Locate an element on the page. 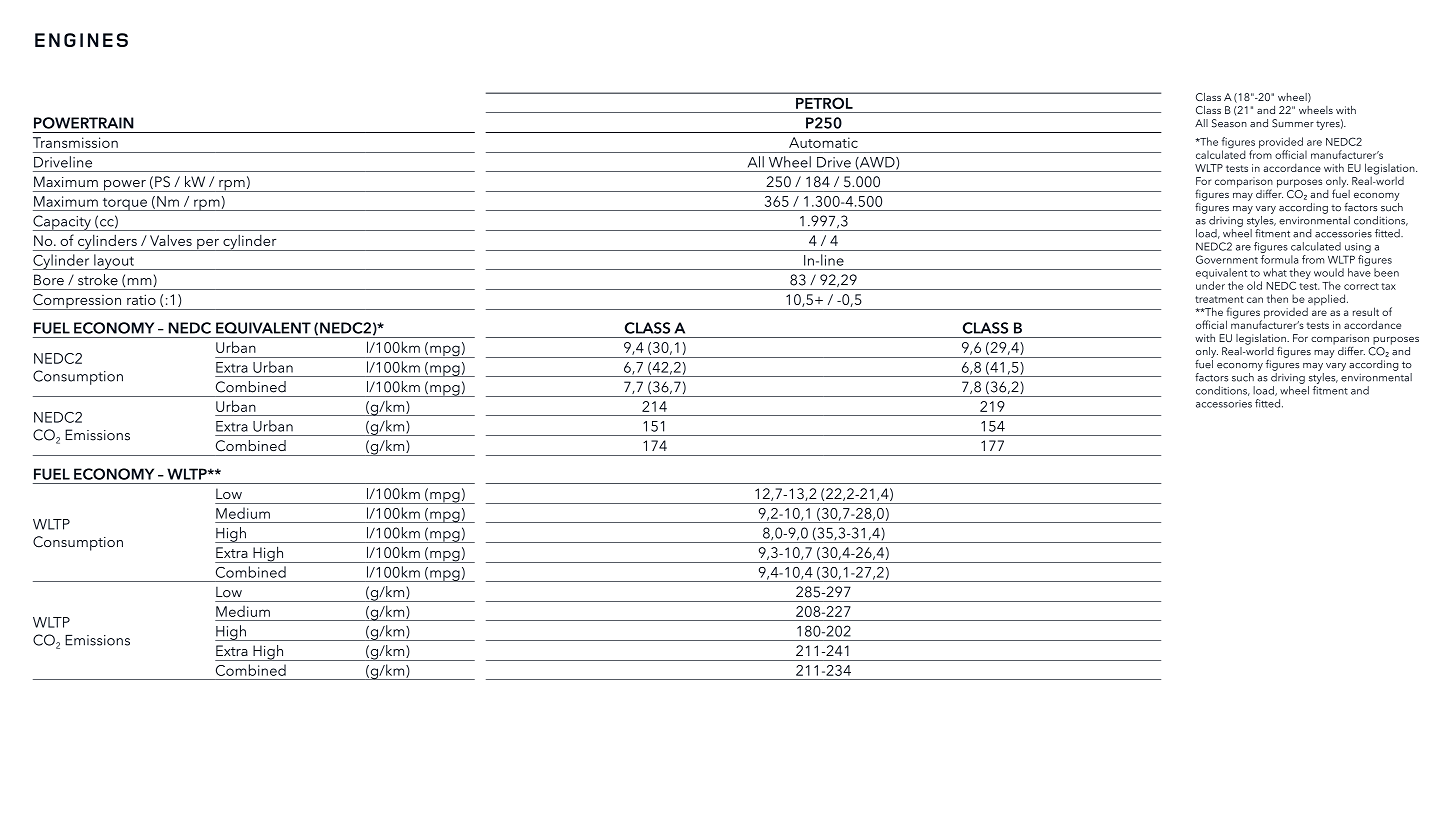 The width and height of the image is (1456, 818). ratio is located at coordinates (141, 299).
